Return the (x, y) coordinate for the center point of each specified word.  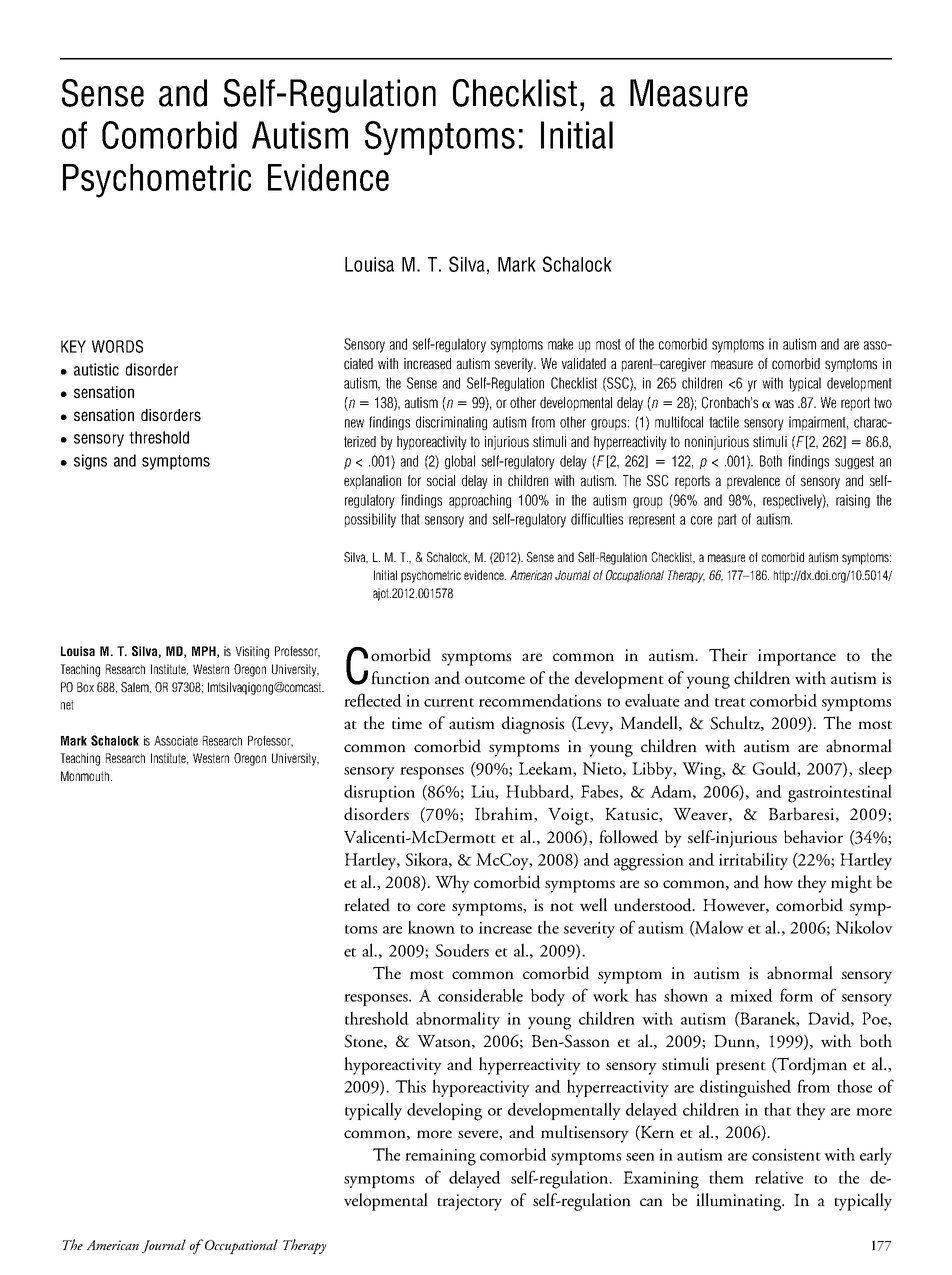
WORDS (117, 346)
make (560, 344)
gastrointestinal (840, 793)
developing (444, 1111)
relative (779, 1177)
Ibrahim (505, 814)
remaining (440, 1157)
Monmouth (86, 776)
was (784, 403)
